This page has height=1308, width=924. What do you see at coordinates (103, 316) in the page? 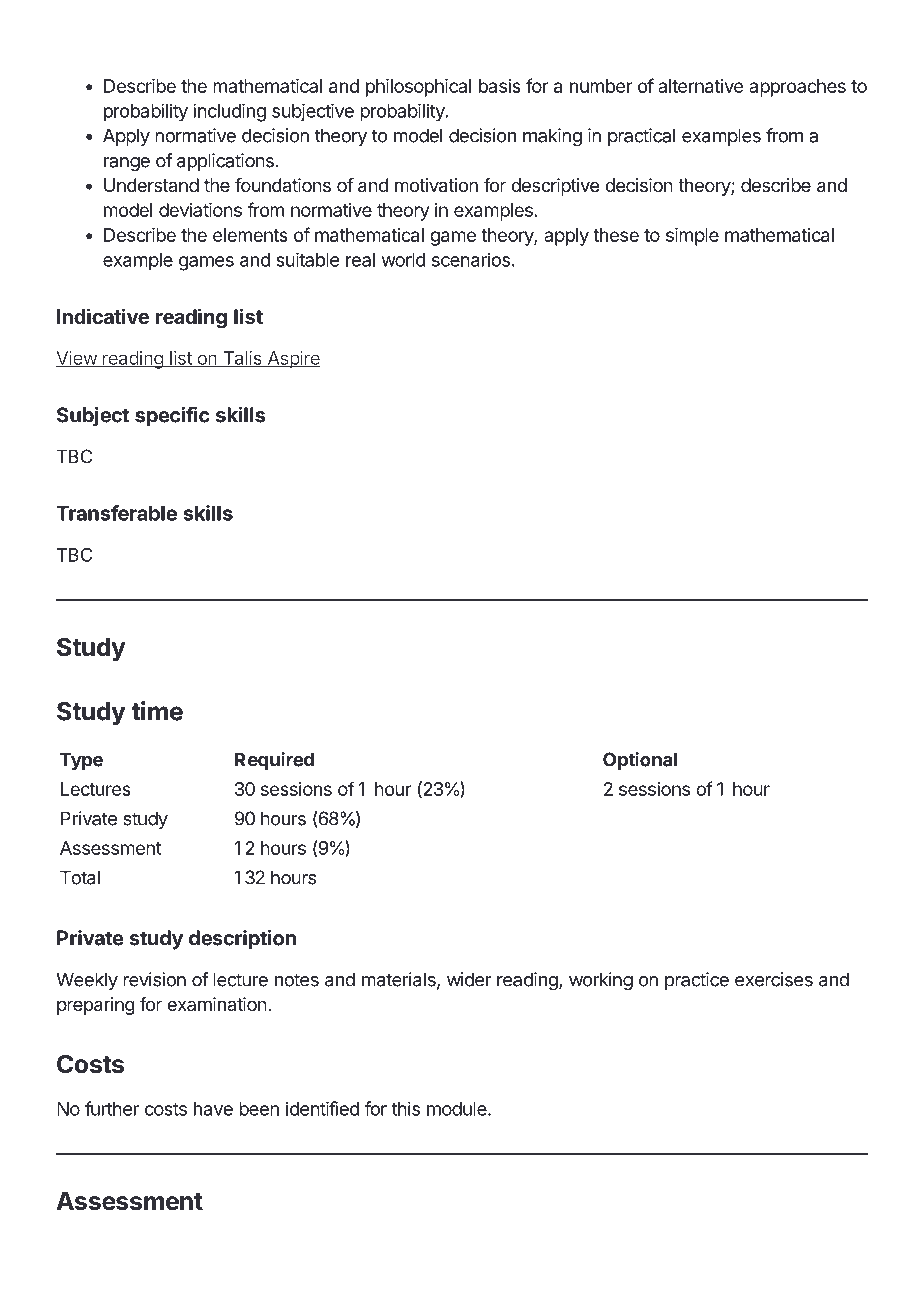
I see `Indicative` at bounding box center [103, 316].
